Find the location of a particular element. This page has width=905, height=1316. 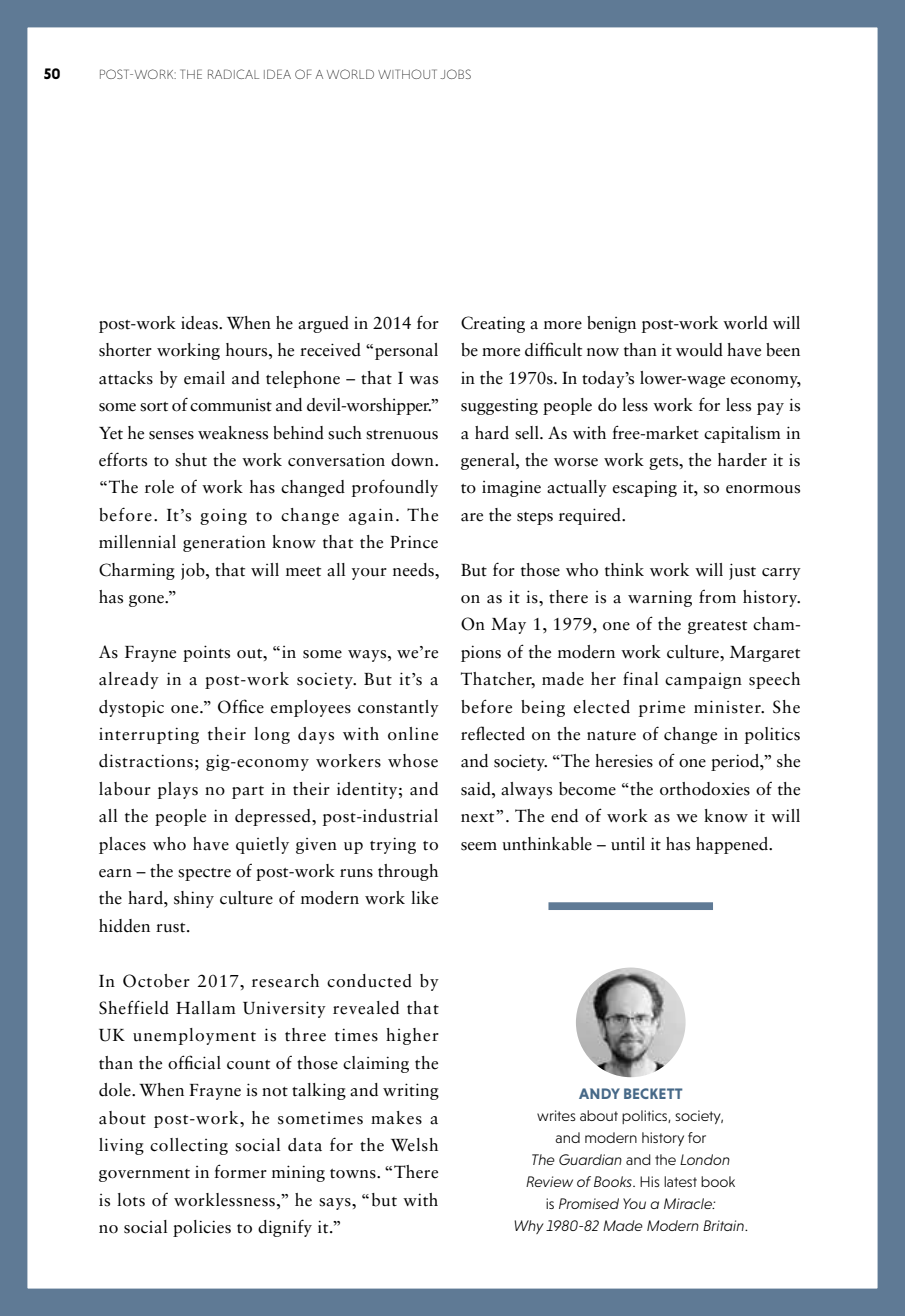

BECKETT is located at coordinates (653, 1093).
